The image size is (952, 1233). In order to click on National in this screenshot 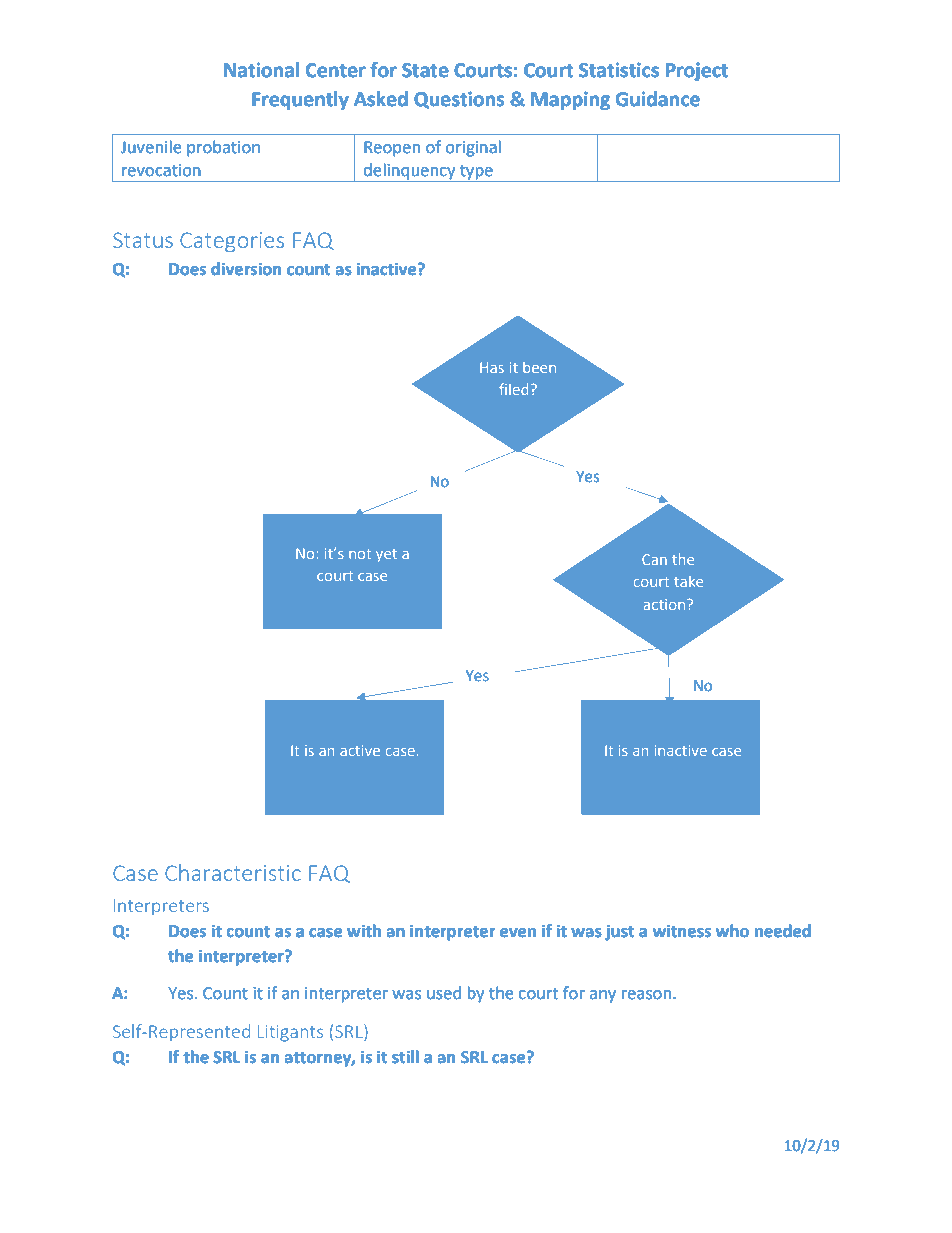, I will do `click(261, 70)`.
